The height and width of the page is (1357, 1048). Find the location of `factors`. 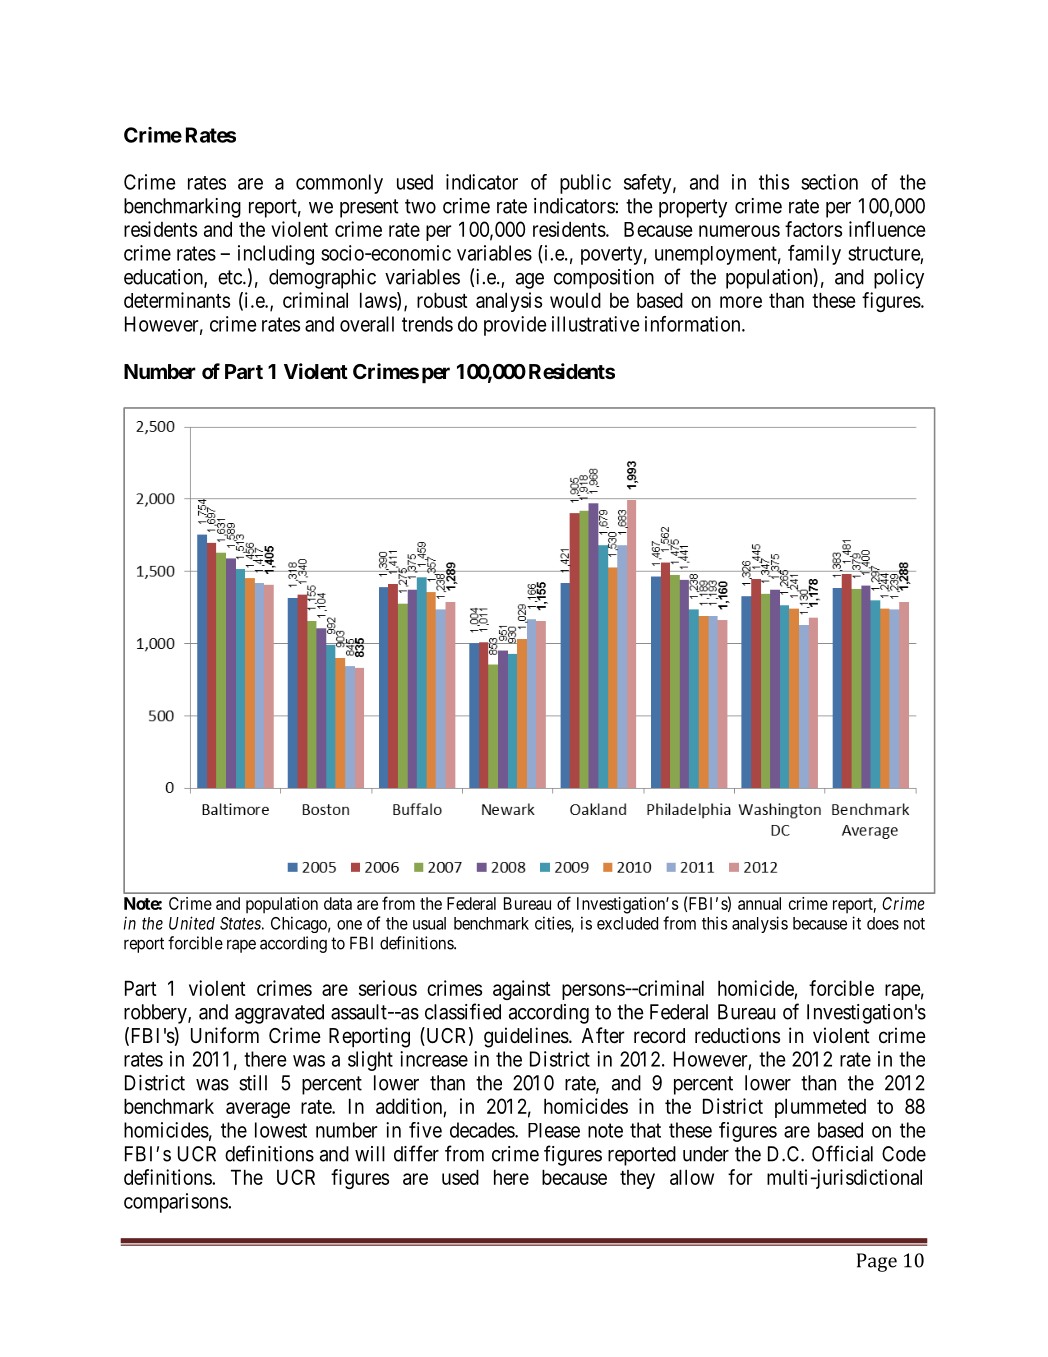

factors is located at coordinates (813, 229).
